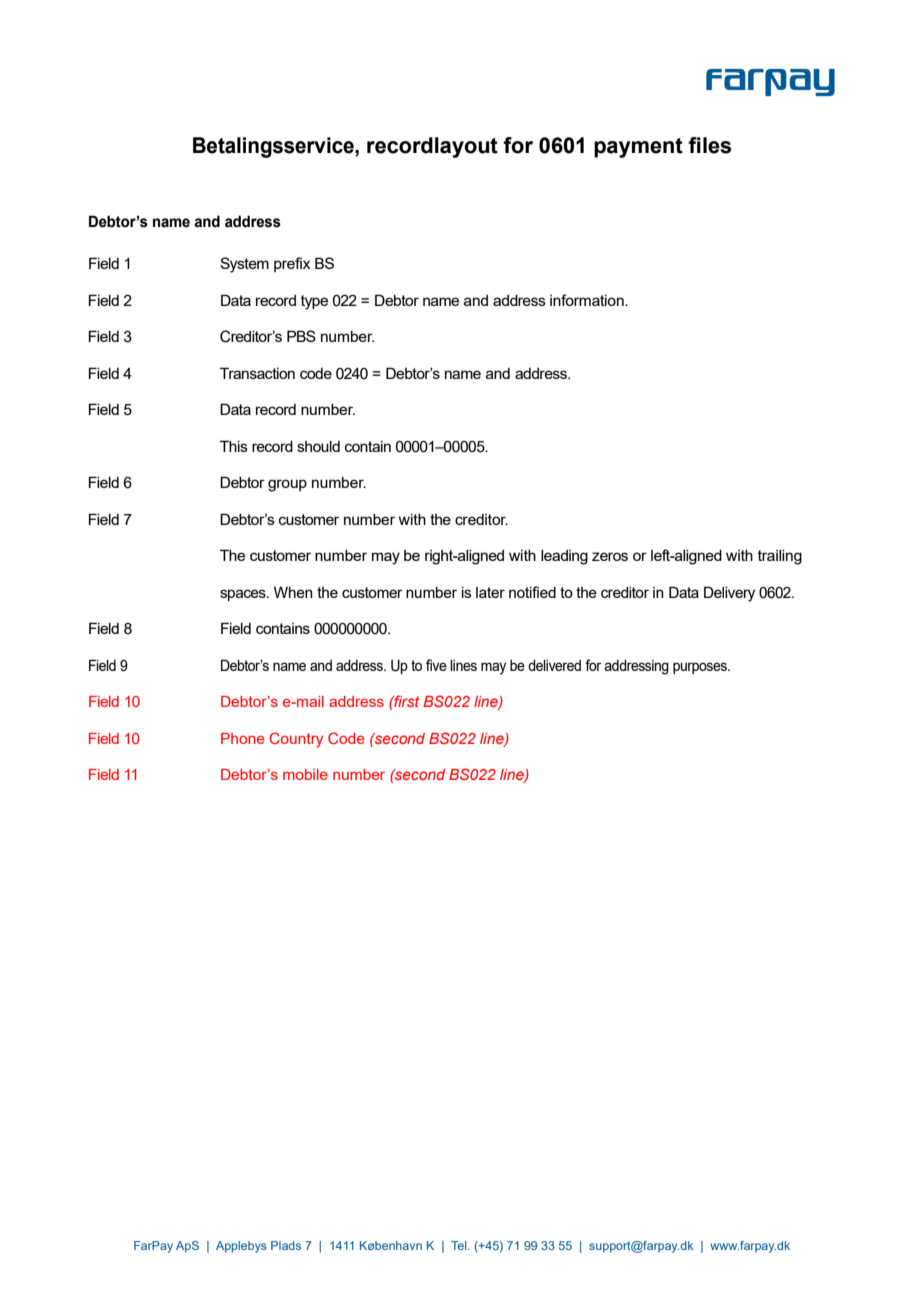 This image has height=1308, width=924. I want to click on delivered, so click(554, 665).
